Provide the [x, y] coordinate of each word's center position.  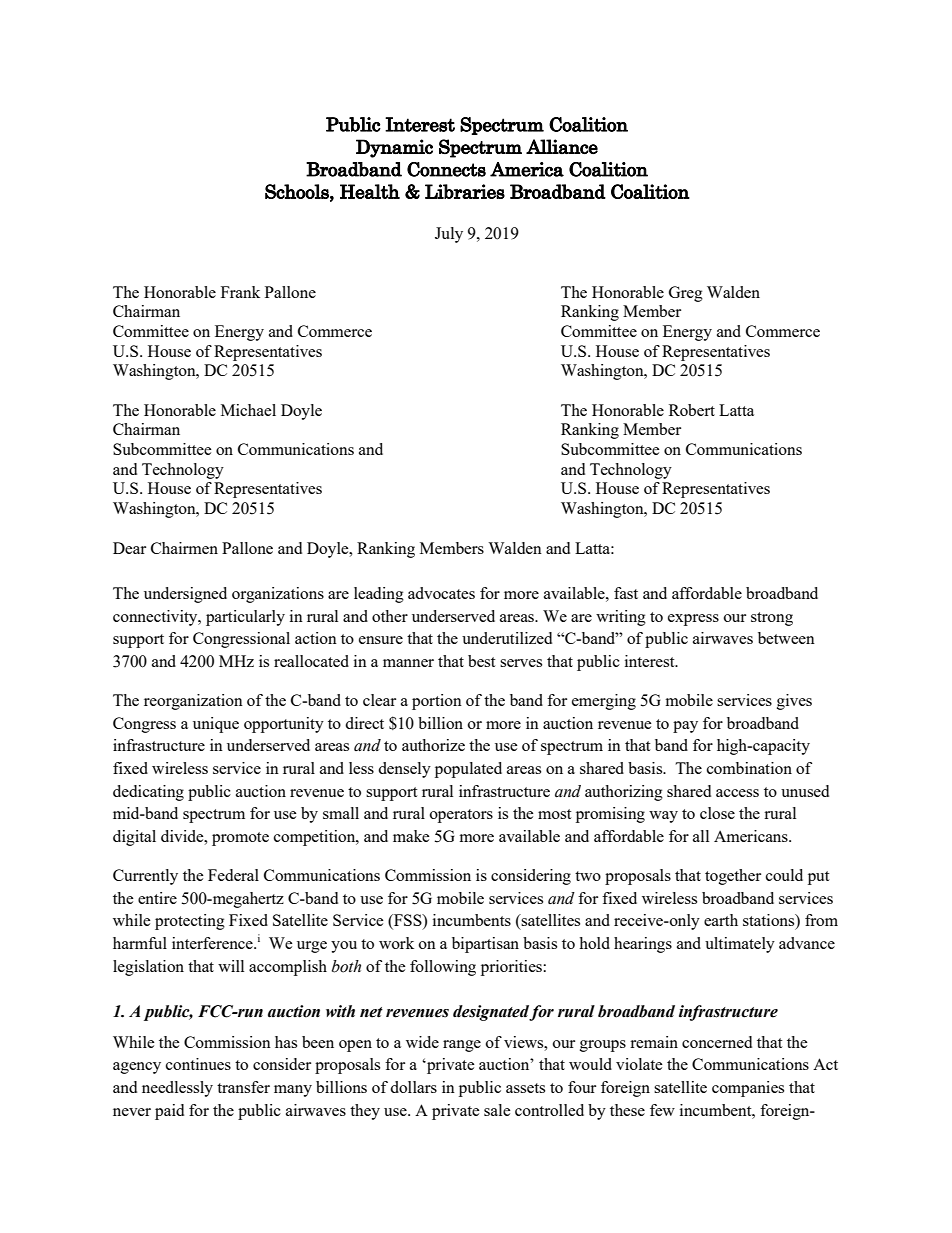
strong [772, 619]
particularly [245, 618]
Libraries [465, 191]
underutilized [507, 638]
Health [370, 191]
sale [497, 1110]
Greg [686, 294]
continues [198, 1064]
